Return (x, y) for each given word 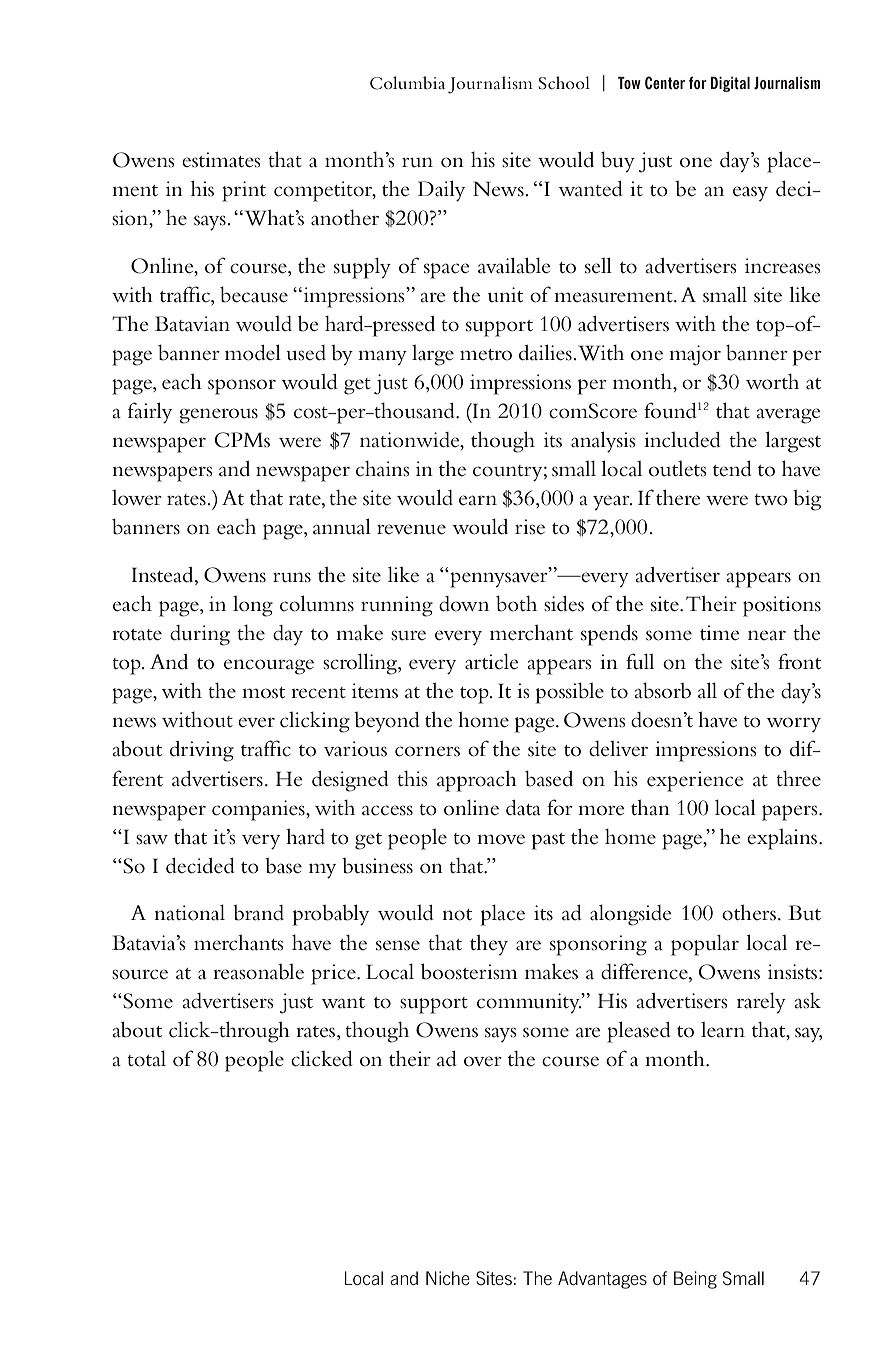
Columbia (407, 83)
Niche (448, 1278)
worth (772, 382)
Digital (730, 84)
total (146, 1058)
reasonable (258, 972)
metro (486, 355)
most (263, 693)
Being (695, 1280)
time (720, 632)
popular (705, 945)
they (489, 944)
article (492, 661)
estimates (221, 160)
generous (218, 416)
